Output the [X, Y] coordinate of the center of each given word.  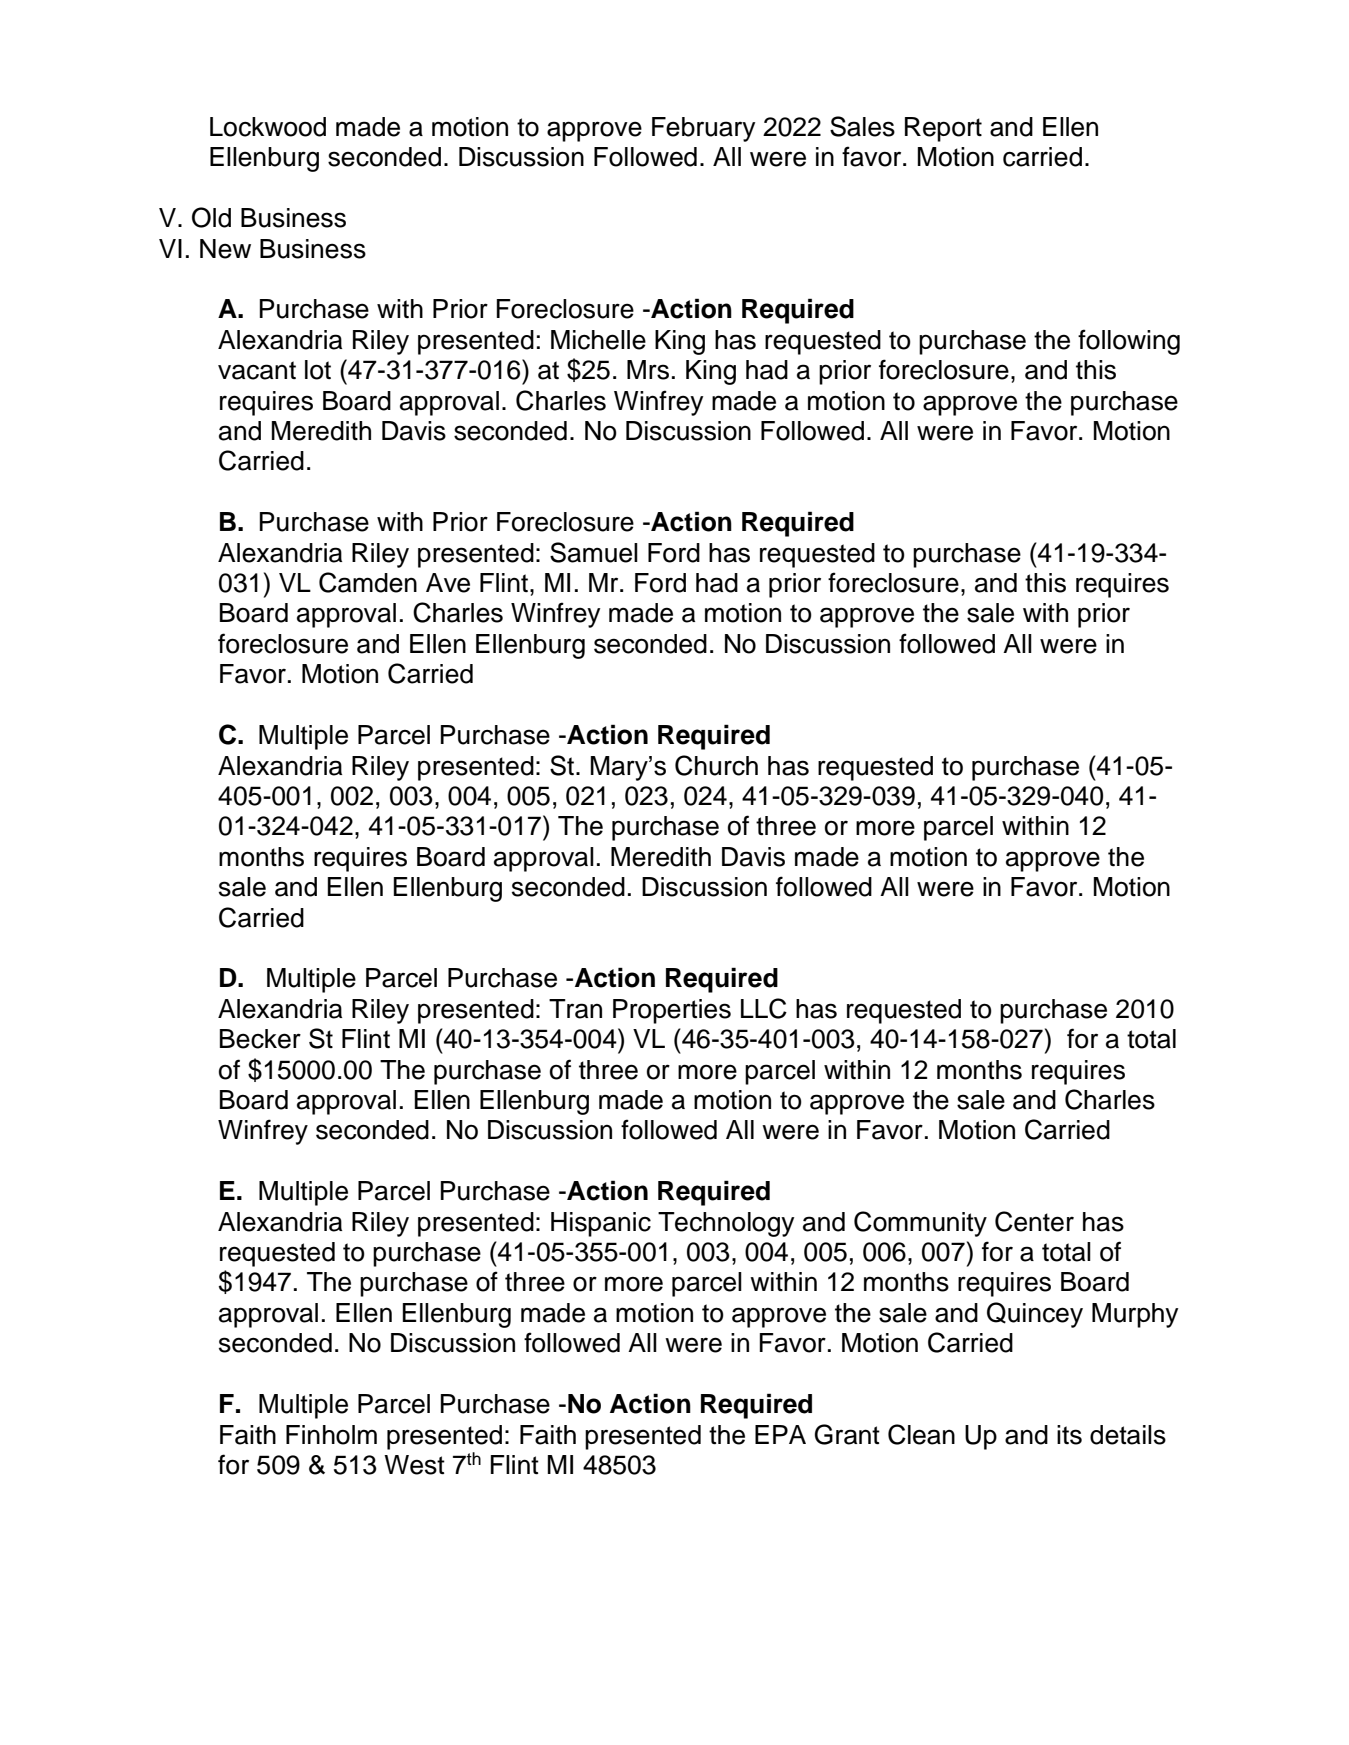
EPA [780, 1434]
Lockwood [268, 127]
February [703, 129]
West [414, 1465]
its [1069, 1435]
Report [943, 129]
